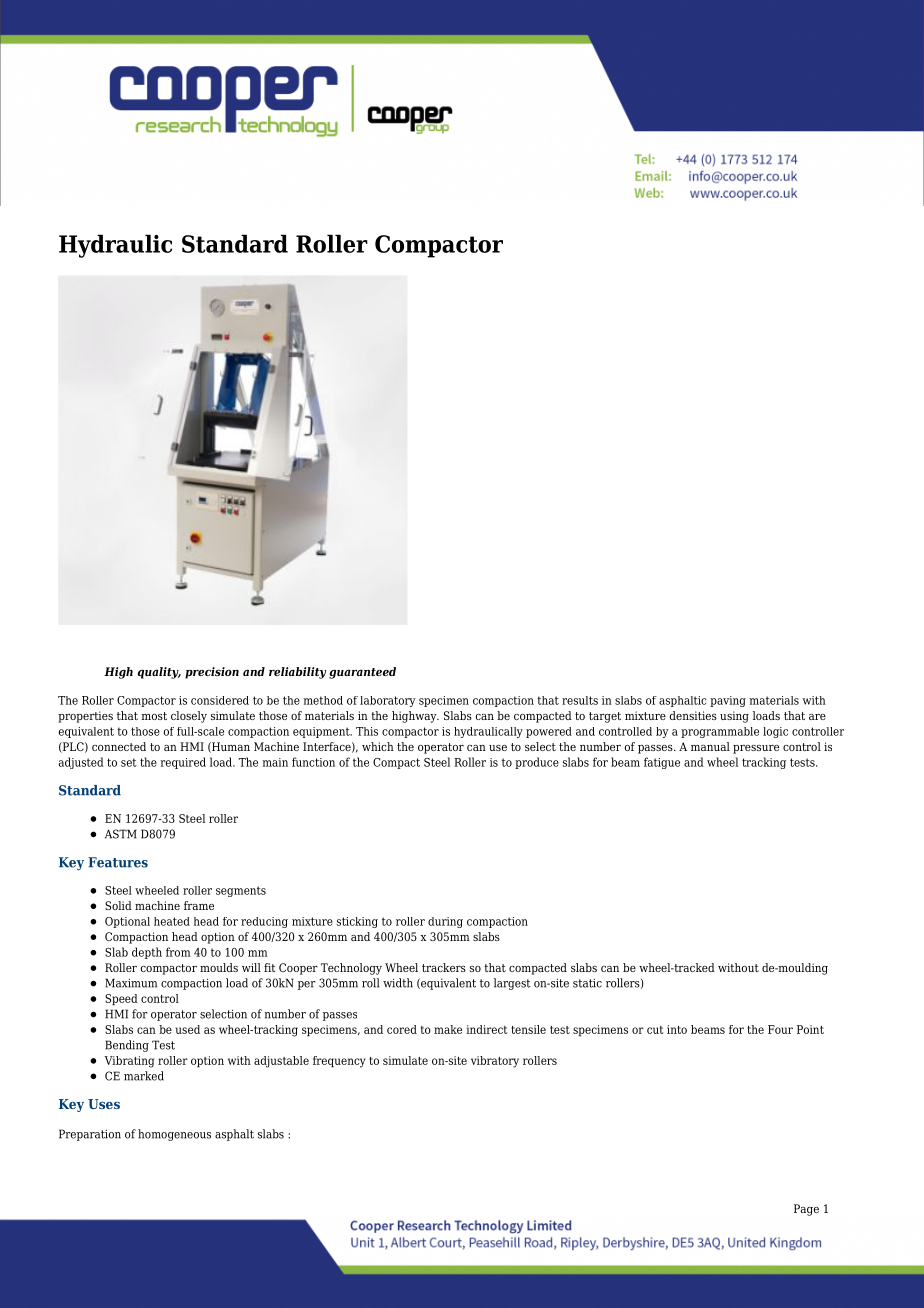 Image resolution: width=924 pixels, height=1308 pixels. What do you see at coordinates (388, 701) in the screenshot?
I see `laboratory` at bounding box center [388, 701].
